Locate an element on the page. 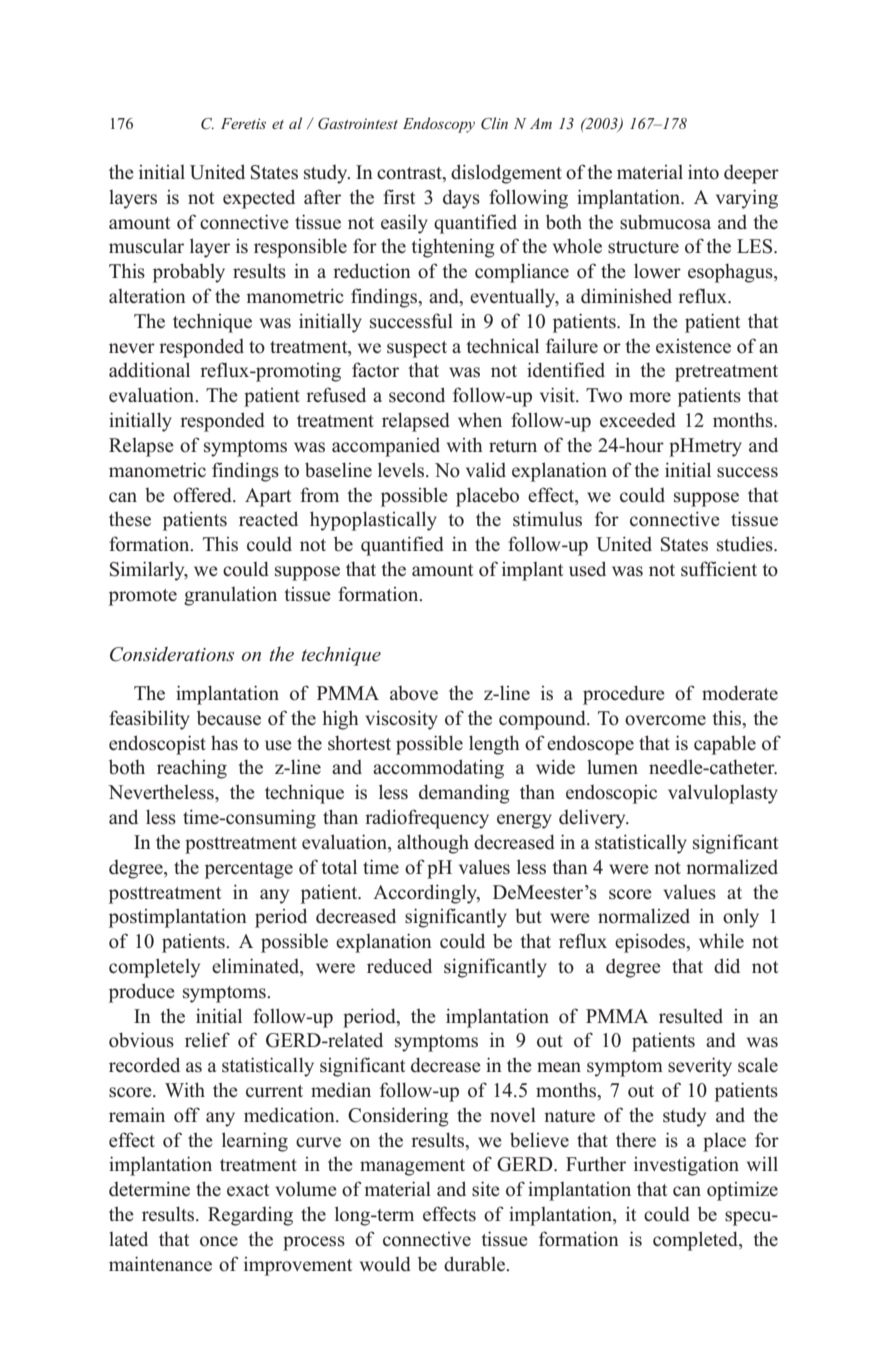  overcome is located at coordinates (665, 720).
